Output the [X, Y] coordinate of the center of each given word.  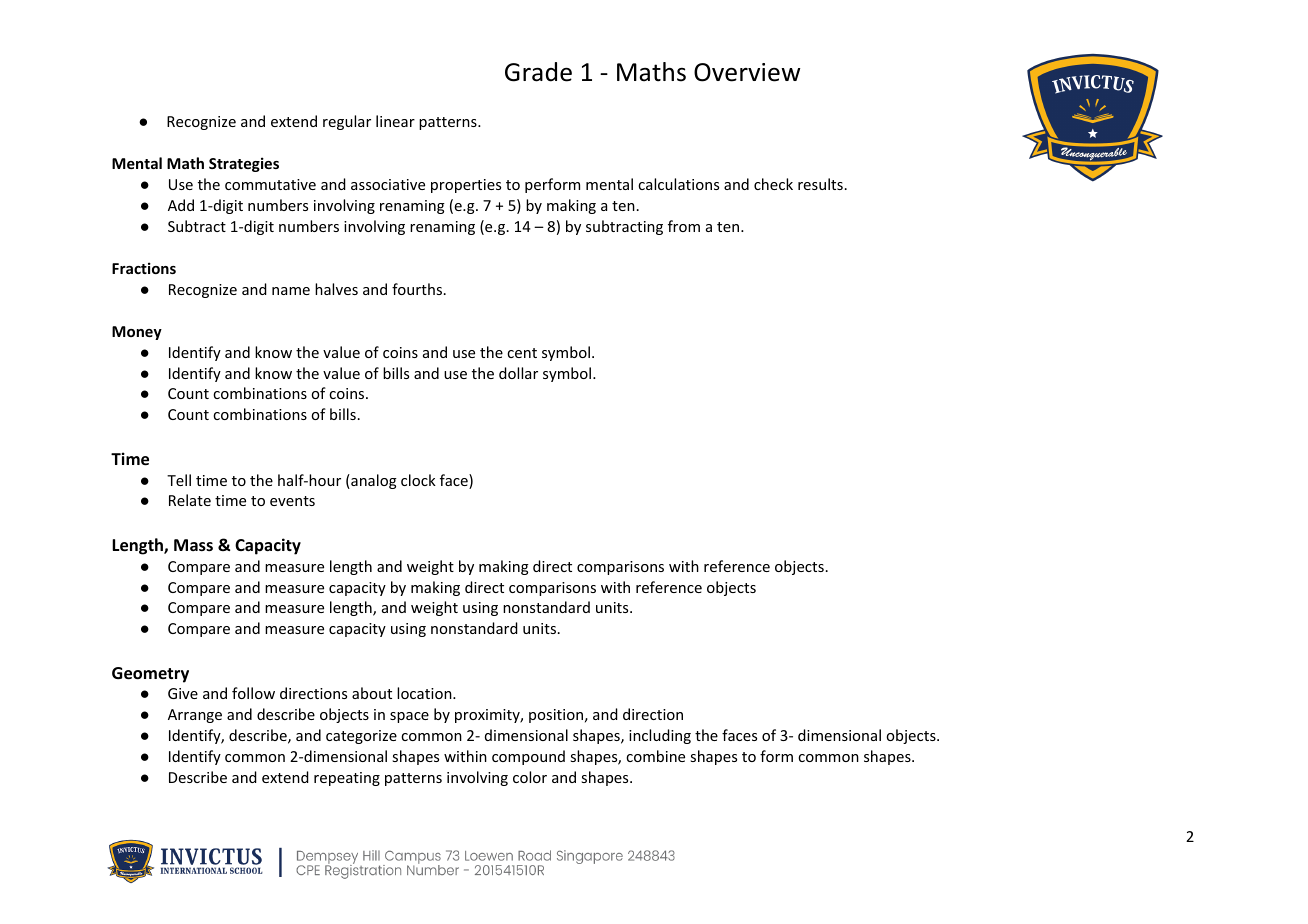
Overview [747, 72]
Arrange [195, 716]
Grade [538, 72]
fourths [417, 289]
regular [347, 122]
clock [418, 480]
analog [373, 481]
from [684, 226]
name [291, 291]
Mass [193, 545]
